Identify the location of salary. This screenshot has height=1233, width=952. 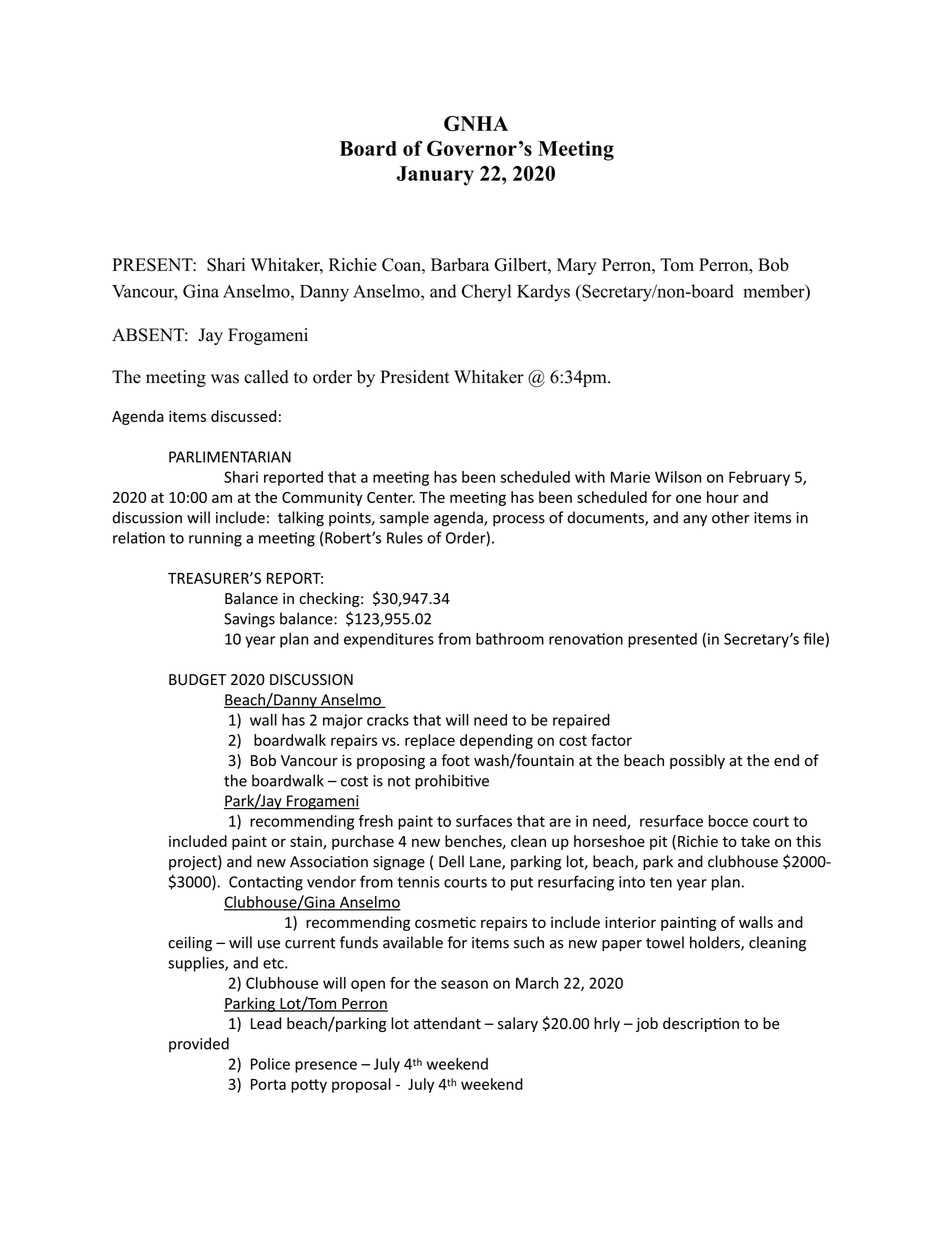
(518, 1024).
